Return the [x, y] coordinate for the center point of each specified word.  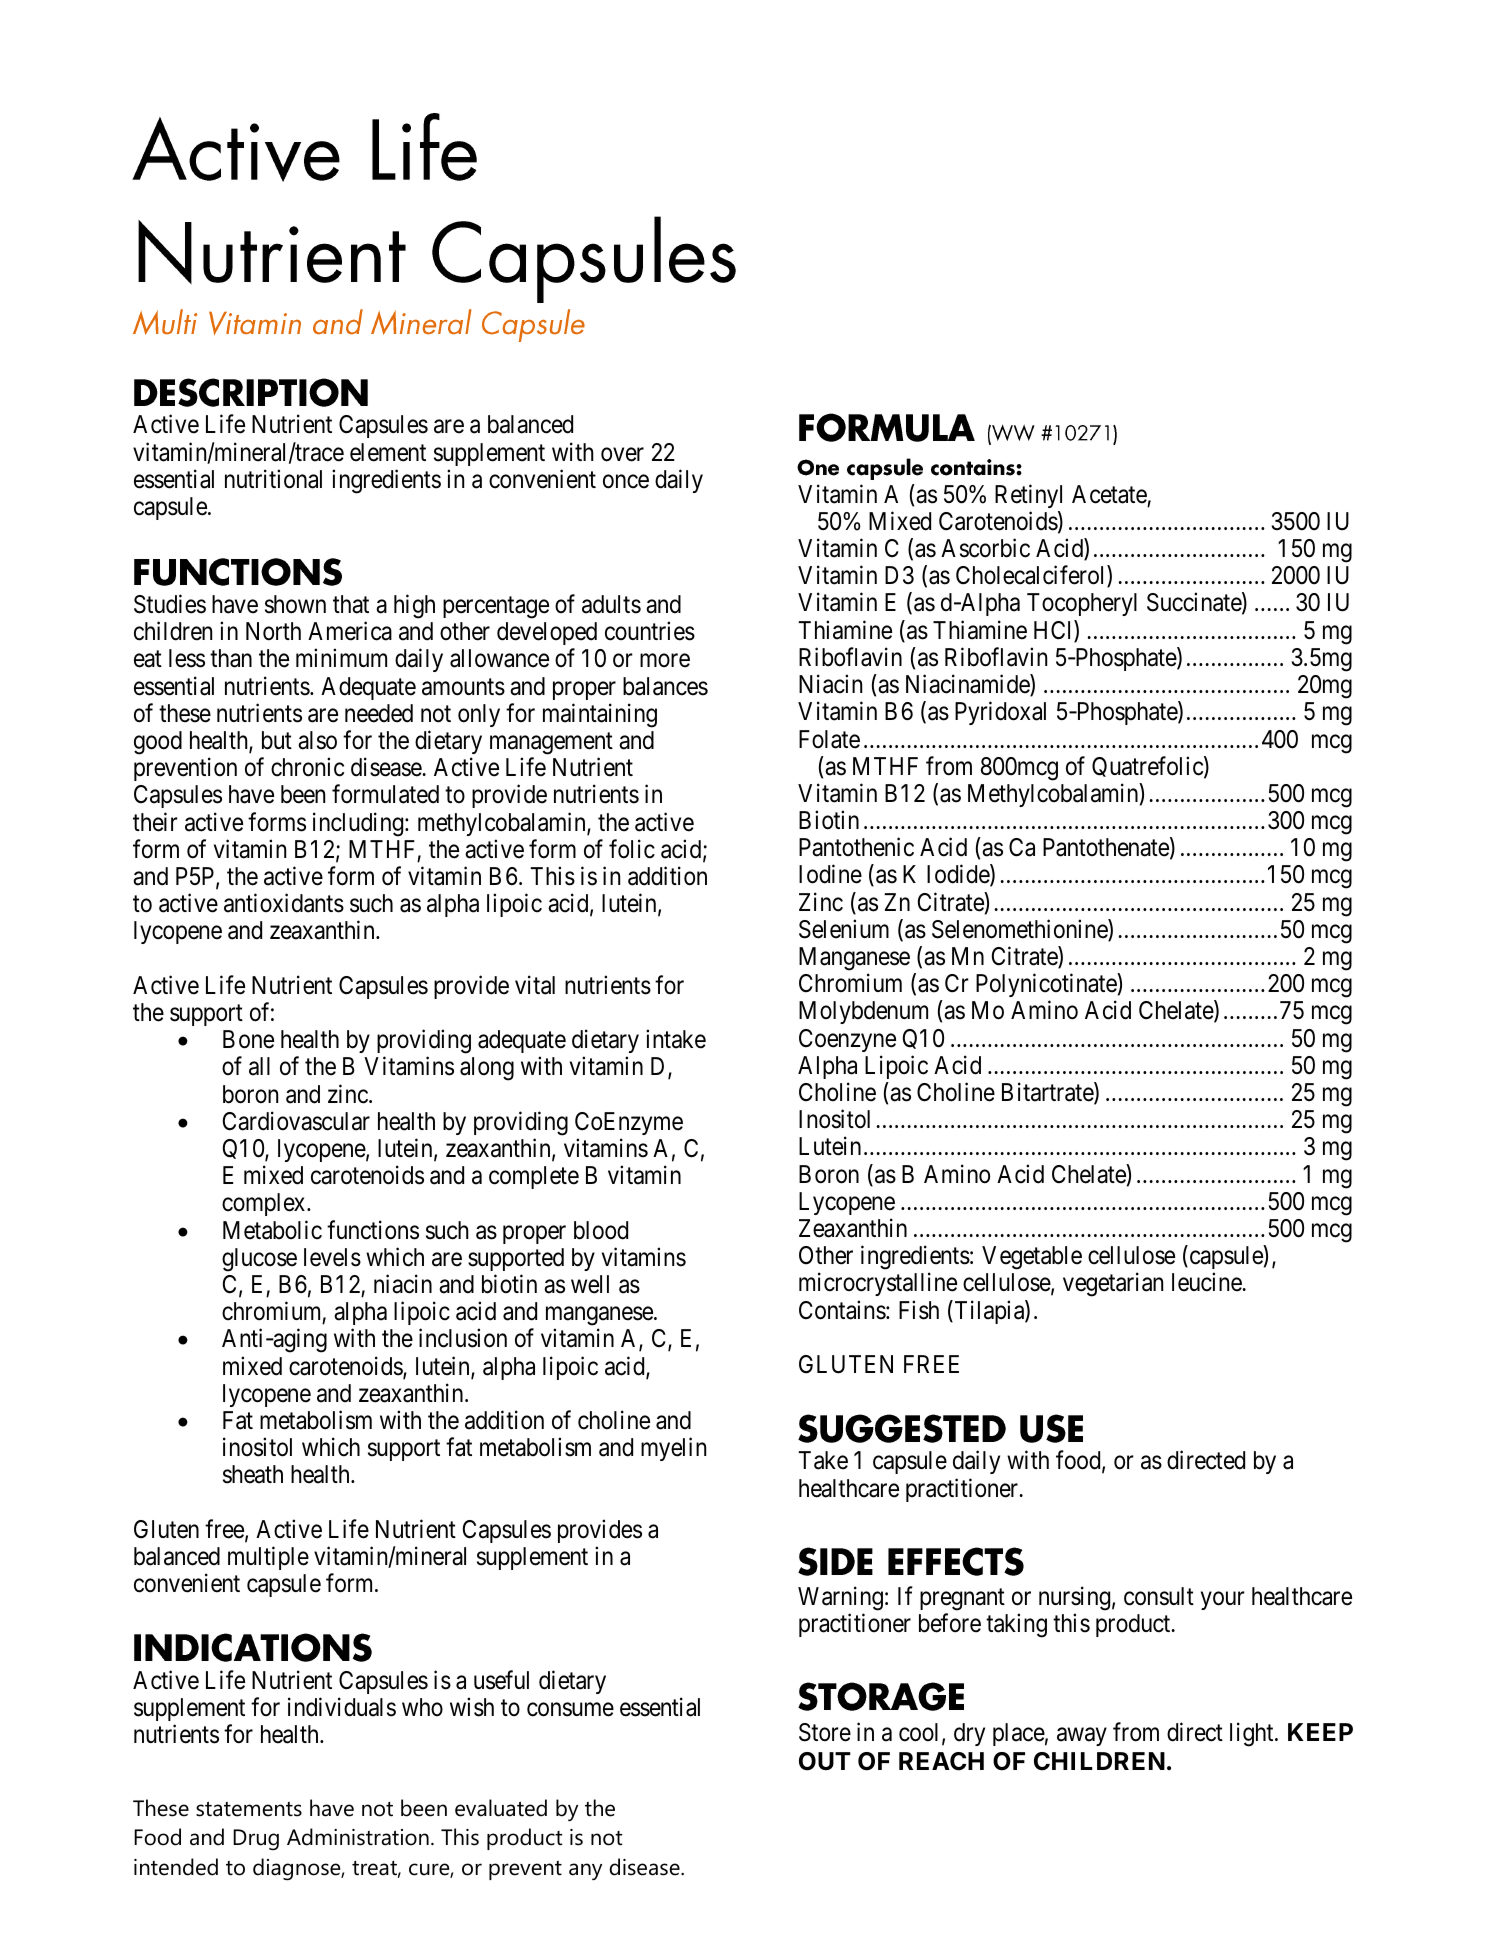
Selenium [844, 929]
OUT [825, 1761]
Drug [256, 1839]
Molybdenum [863, 1012]
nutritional [273, 479]
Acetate [1109, 494]
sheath [253, 1474]
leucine [1207, 1282]
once [626, 482]
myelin [673, 1449]
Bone [248, 1039]
